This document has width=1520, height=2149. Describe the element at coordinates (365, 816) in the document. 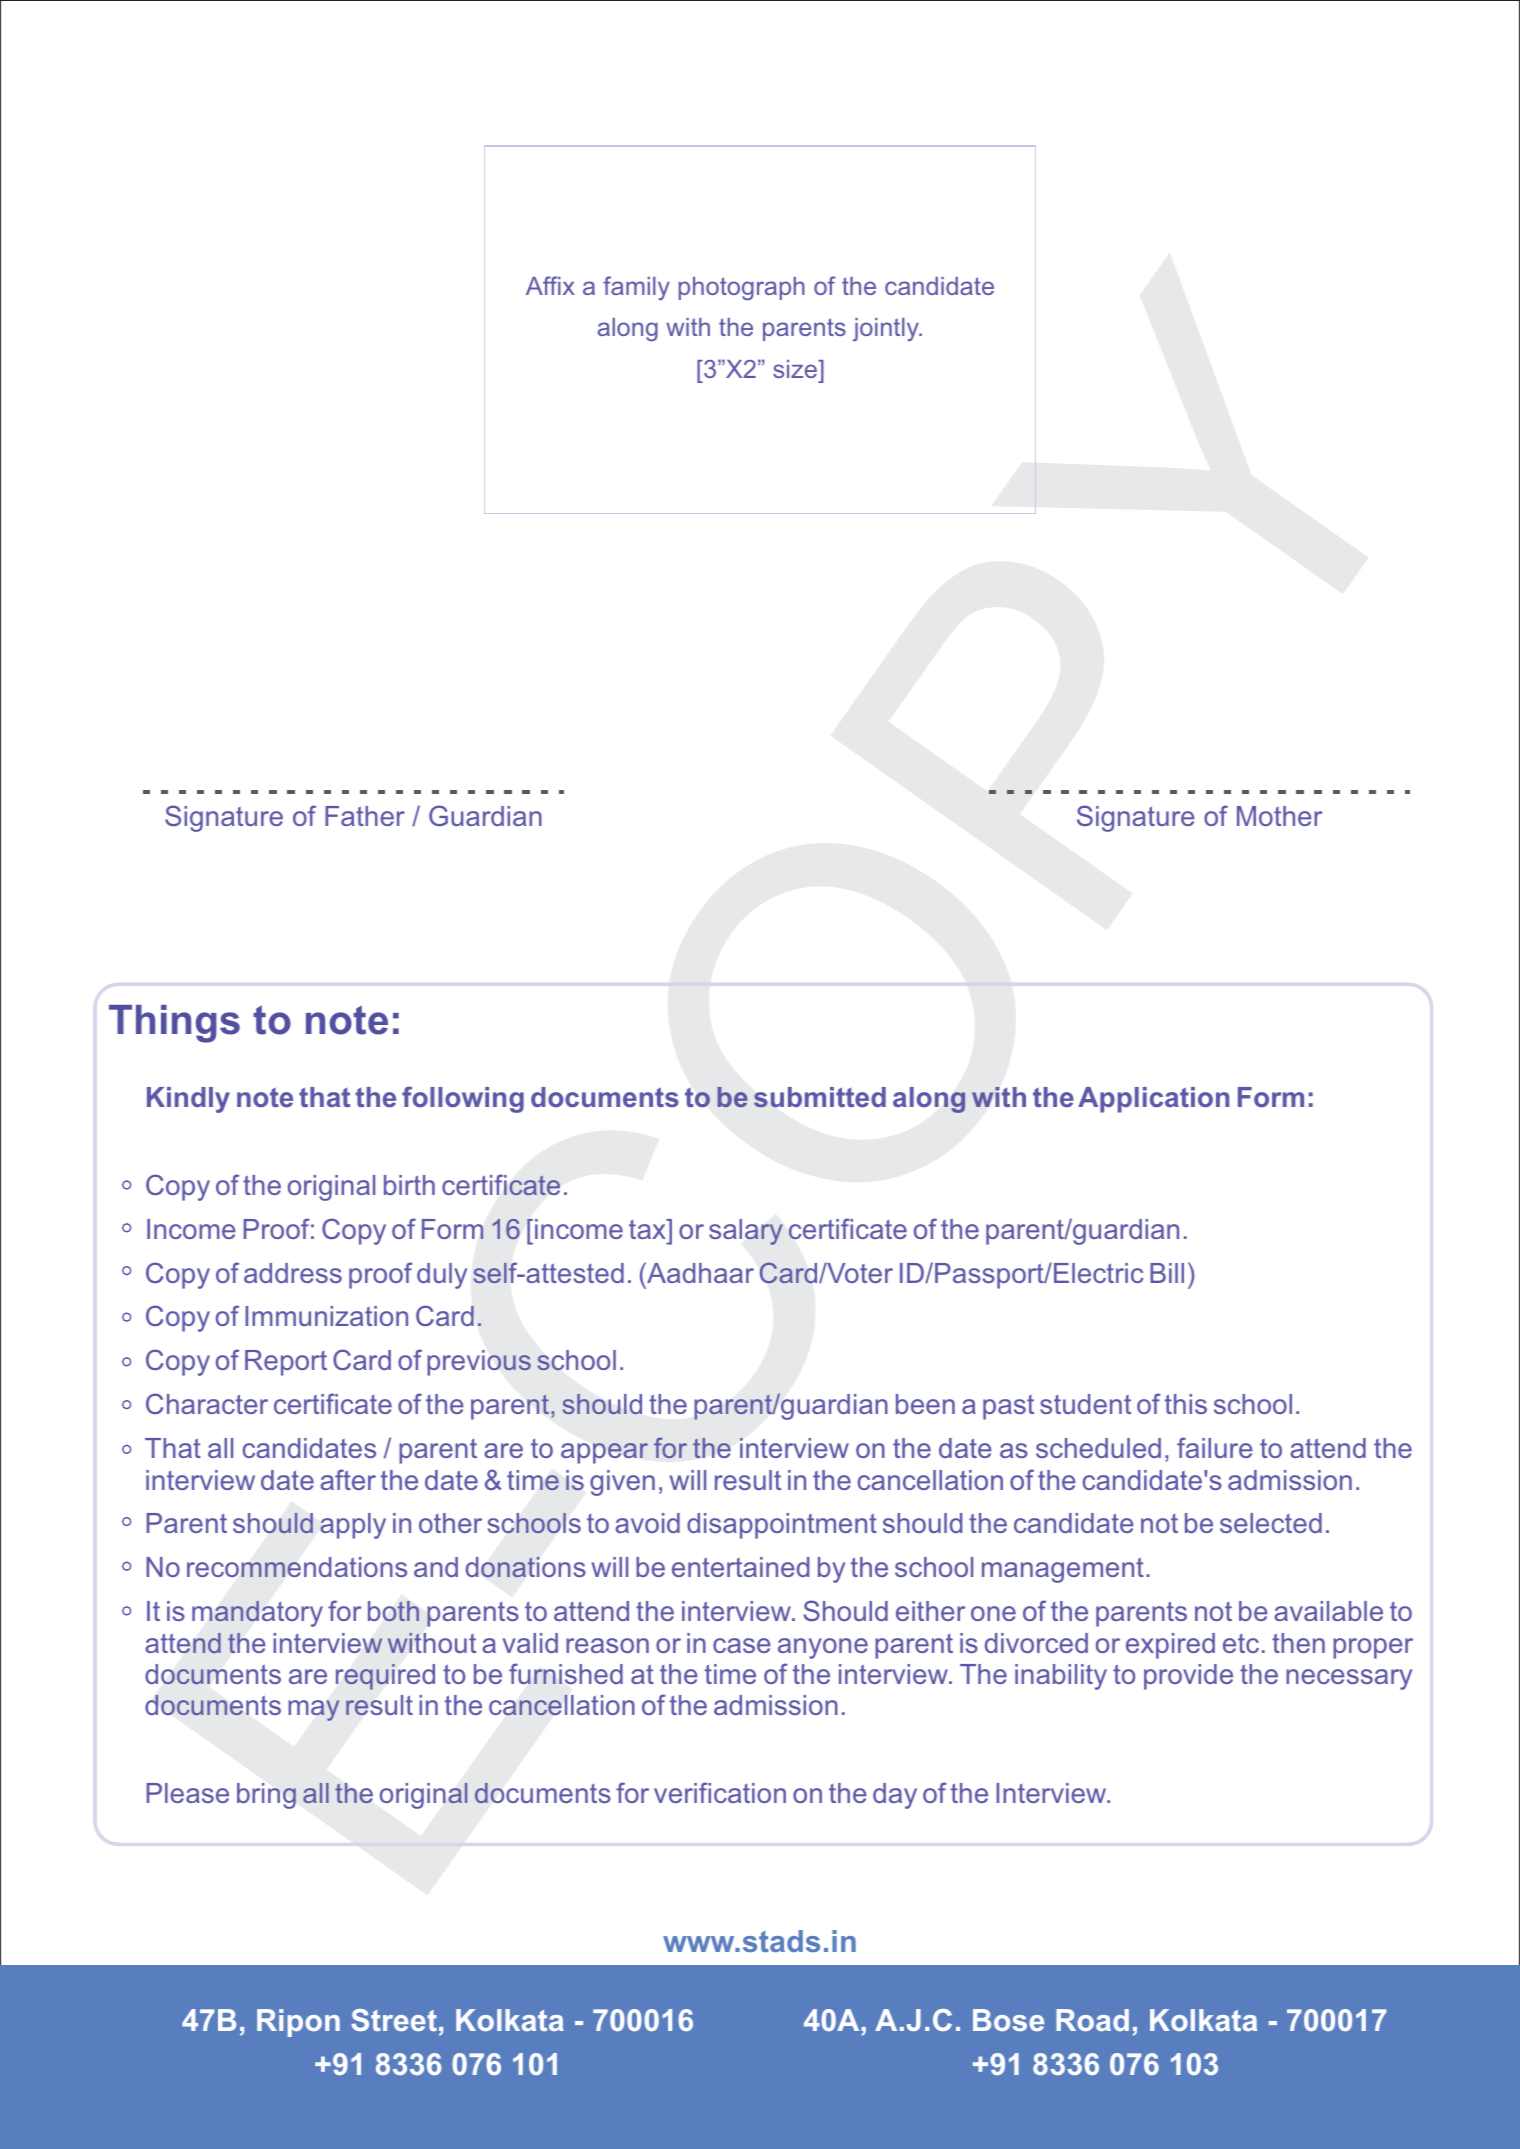

I see `Father` at that location.
